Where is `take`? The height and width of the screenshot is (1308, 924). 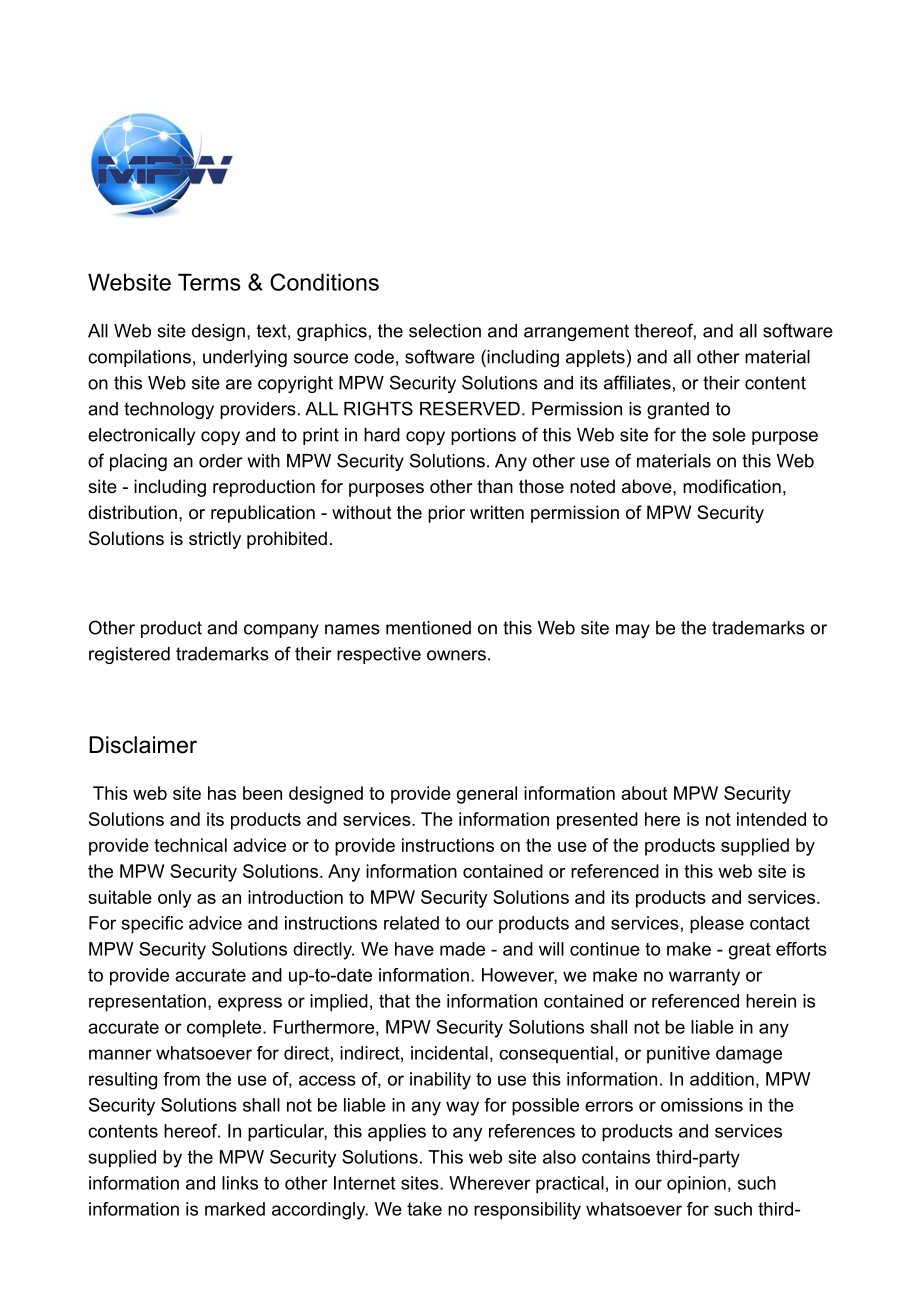 take is located at coordinates (424, 1209).
